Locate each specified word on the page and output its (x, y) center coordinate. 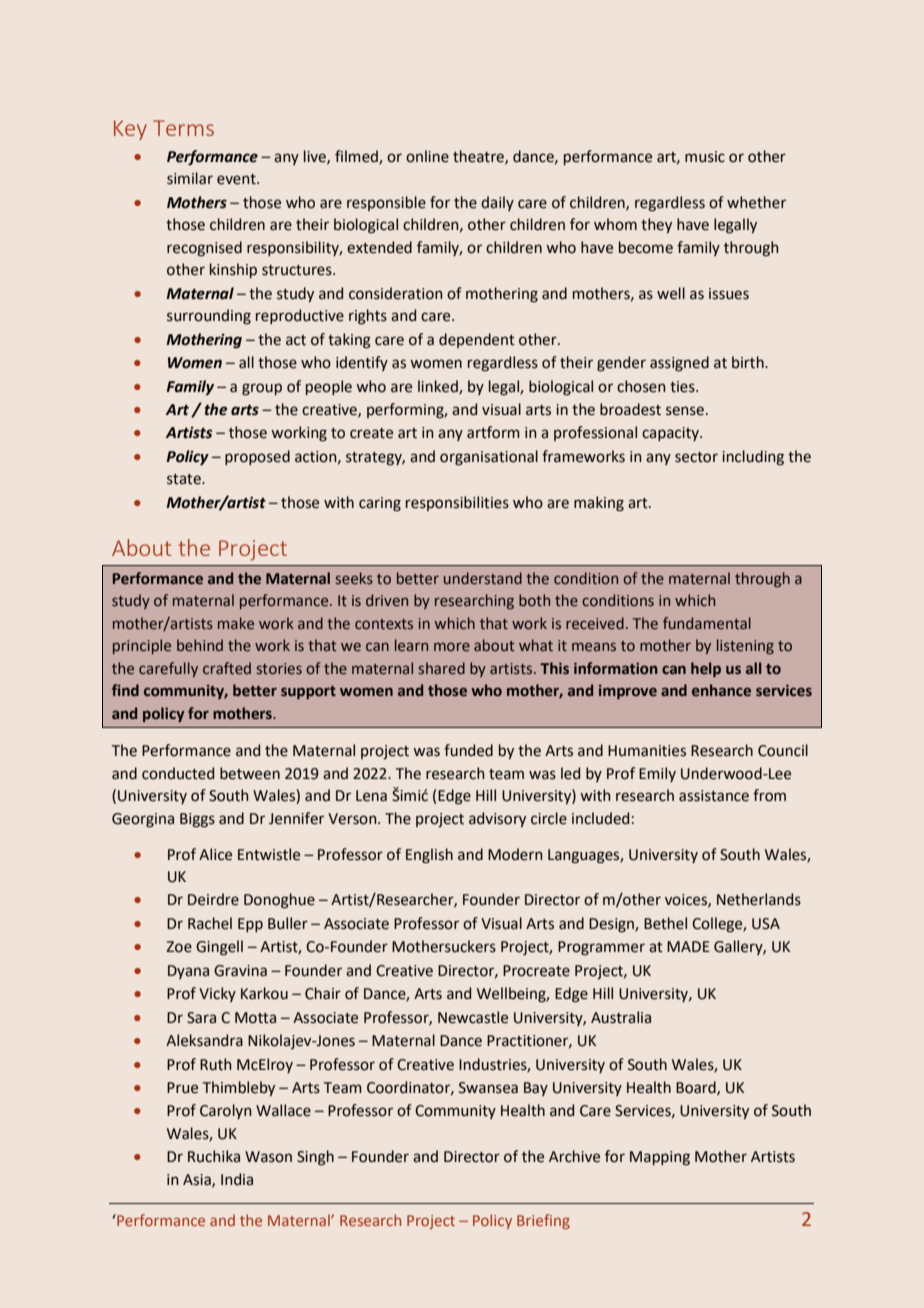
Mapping (660, 1158)
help (706, 669)
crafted (227, 668)
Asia (198, 1180)
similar (190, 178)
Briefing (543, 1221)
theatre (479, 157)
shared (442, 668)
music (705, 157)
